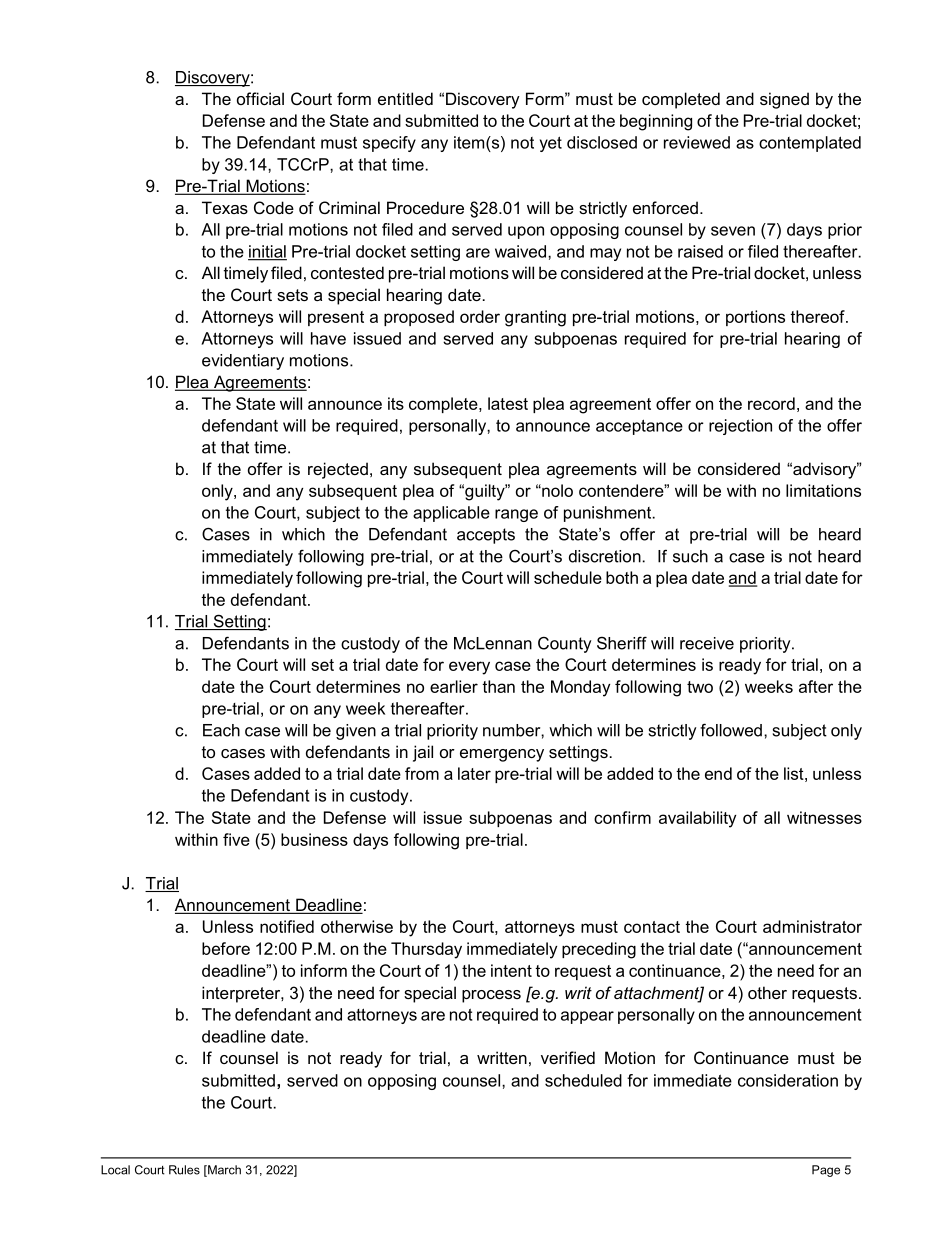  I want to click on record, so click(771, 403).
